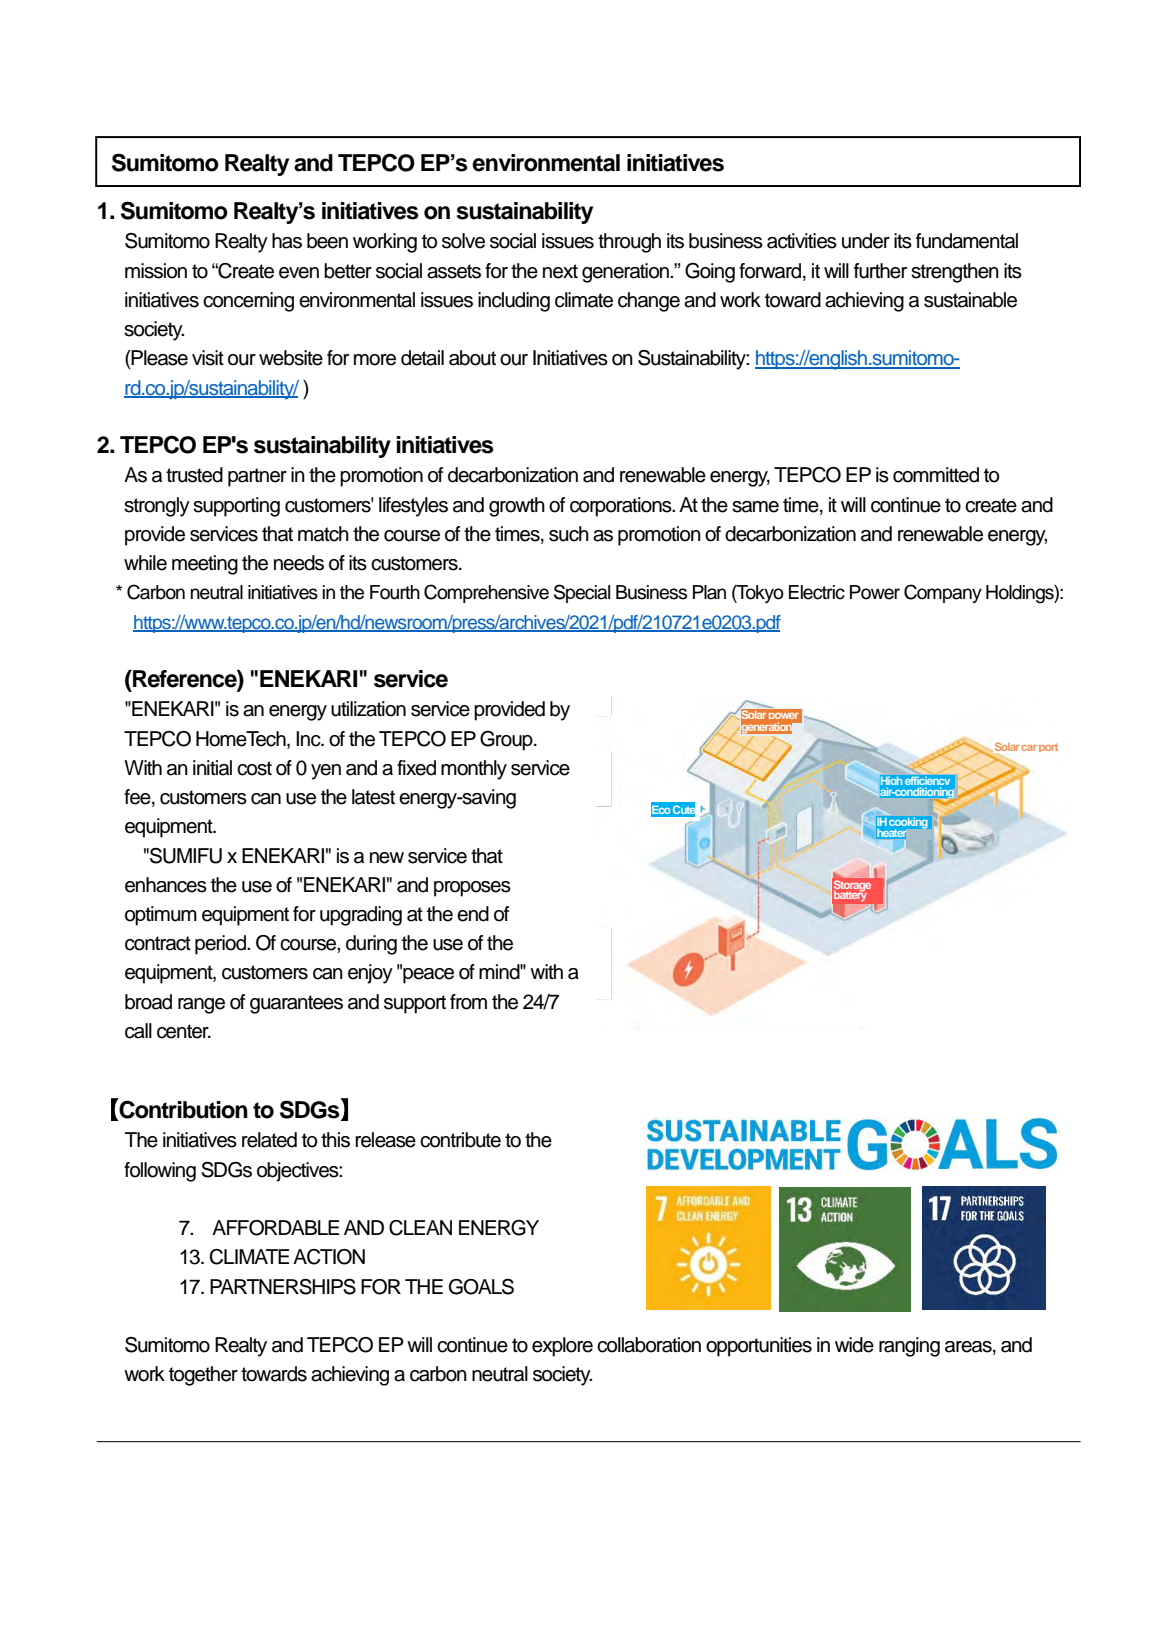 This screenshot has height=1642, width=1160. What do you see at coordinates (854, 1345) in the screenshot?
I see `wide` at bounding box center [854, 1345].
